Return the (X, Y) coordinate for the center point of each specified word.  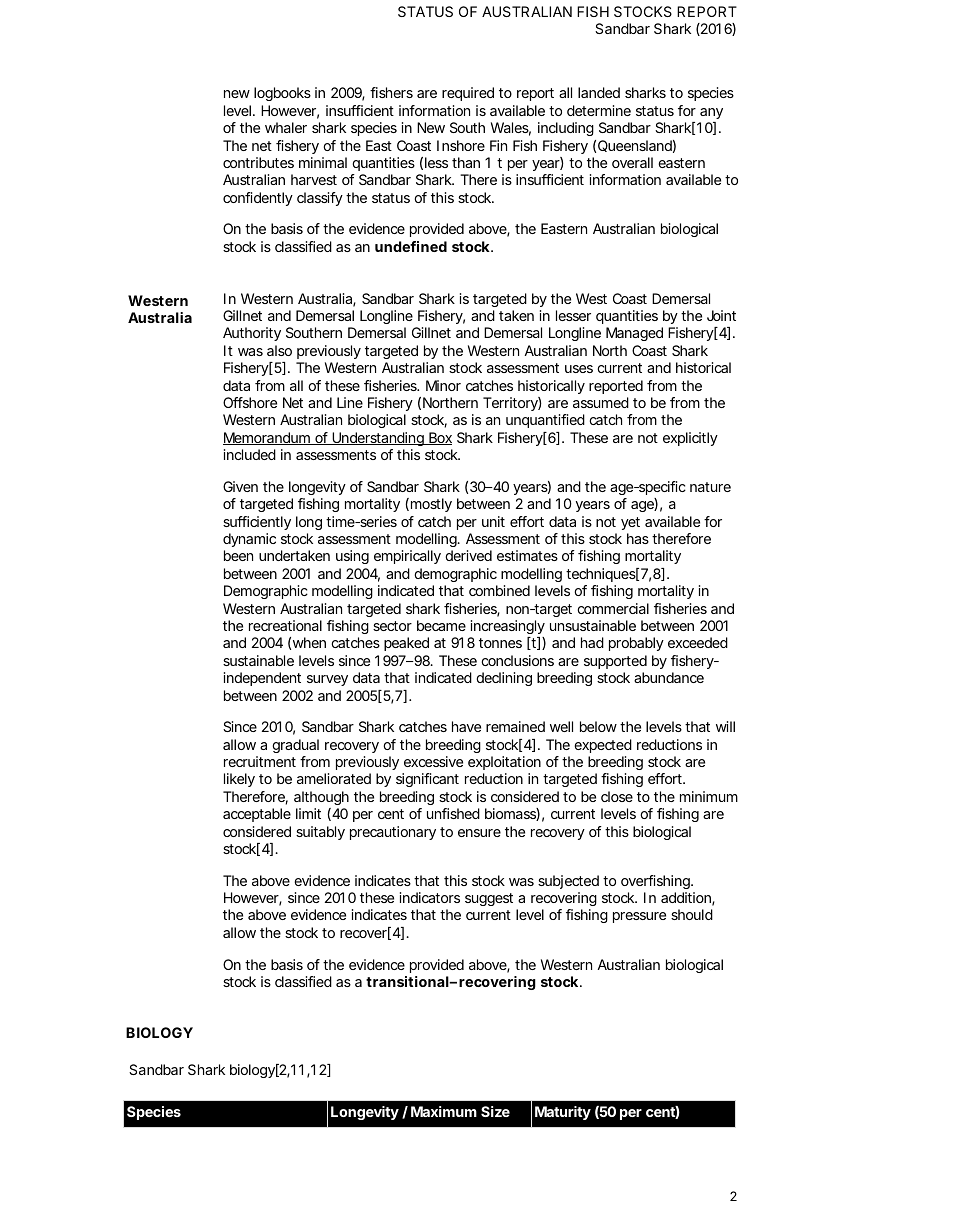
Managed (634, 334)
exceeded (698, 642)
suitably (320, 833)
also (279, 350)
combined (499, 590)
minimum (709, 796)
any (711, 113)
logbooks (282, 94)
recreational (285, 625)
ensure (479, 833)
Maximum (444, 1111)
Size (495, 1111)
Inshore (461, 145)
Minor (443, 385)
